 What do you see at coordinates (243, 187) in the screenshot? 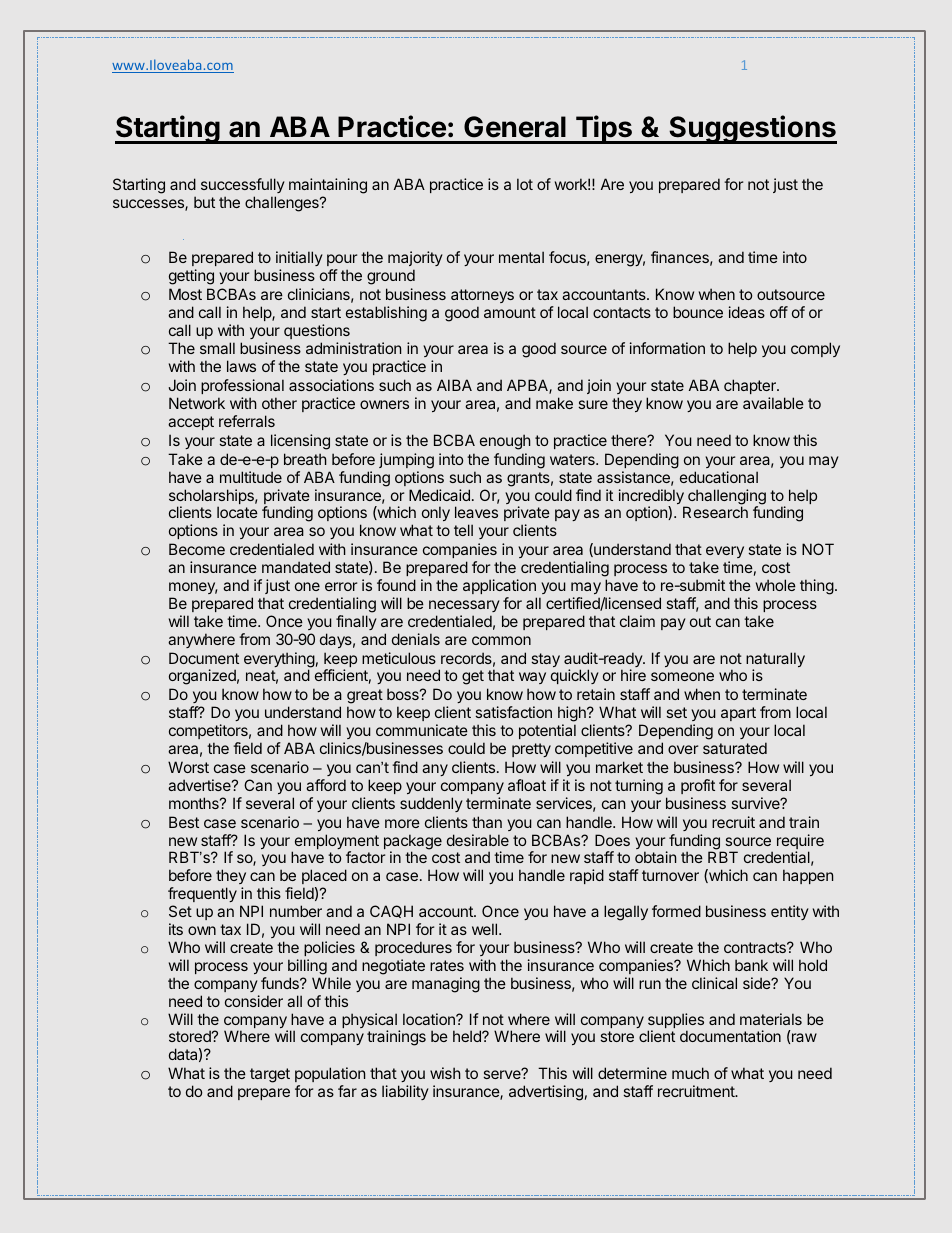
I see `successfully` at bounding box center [243, 187].
